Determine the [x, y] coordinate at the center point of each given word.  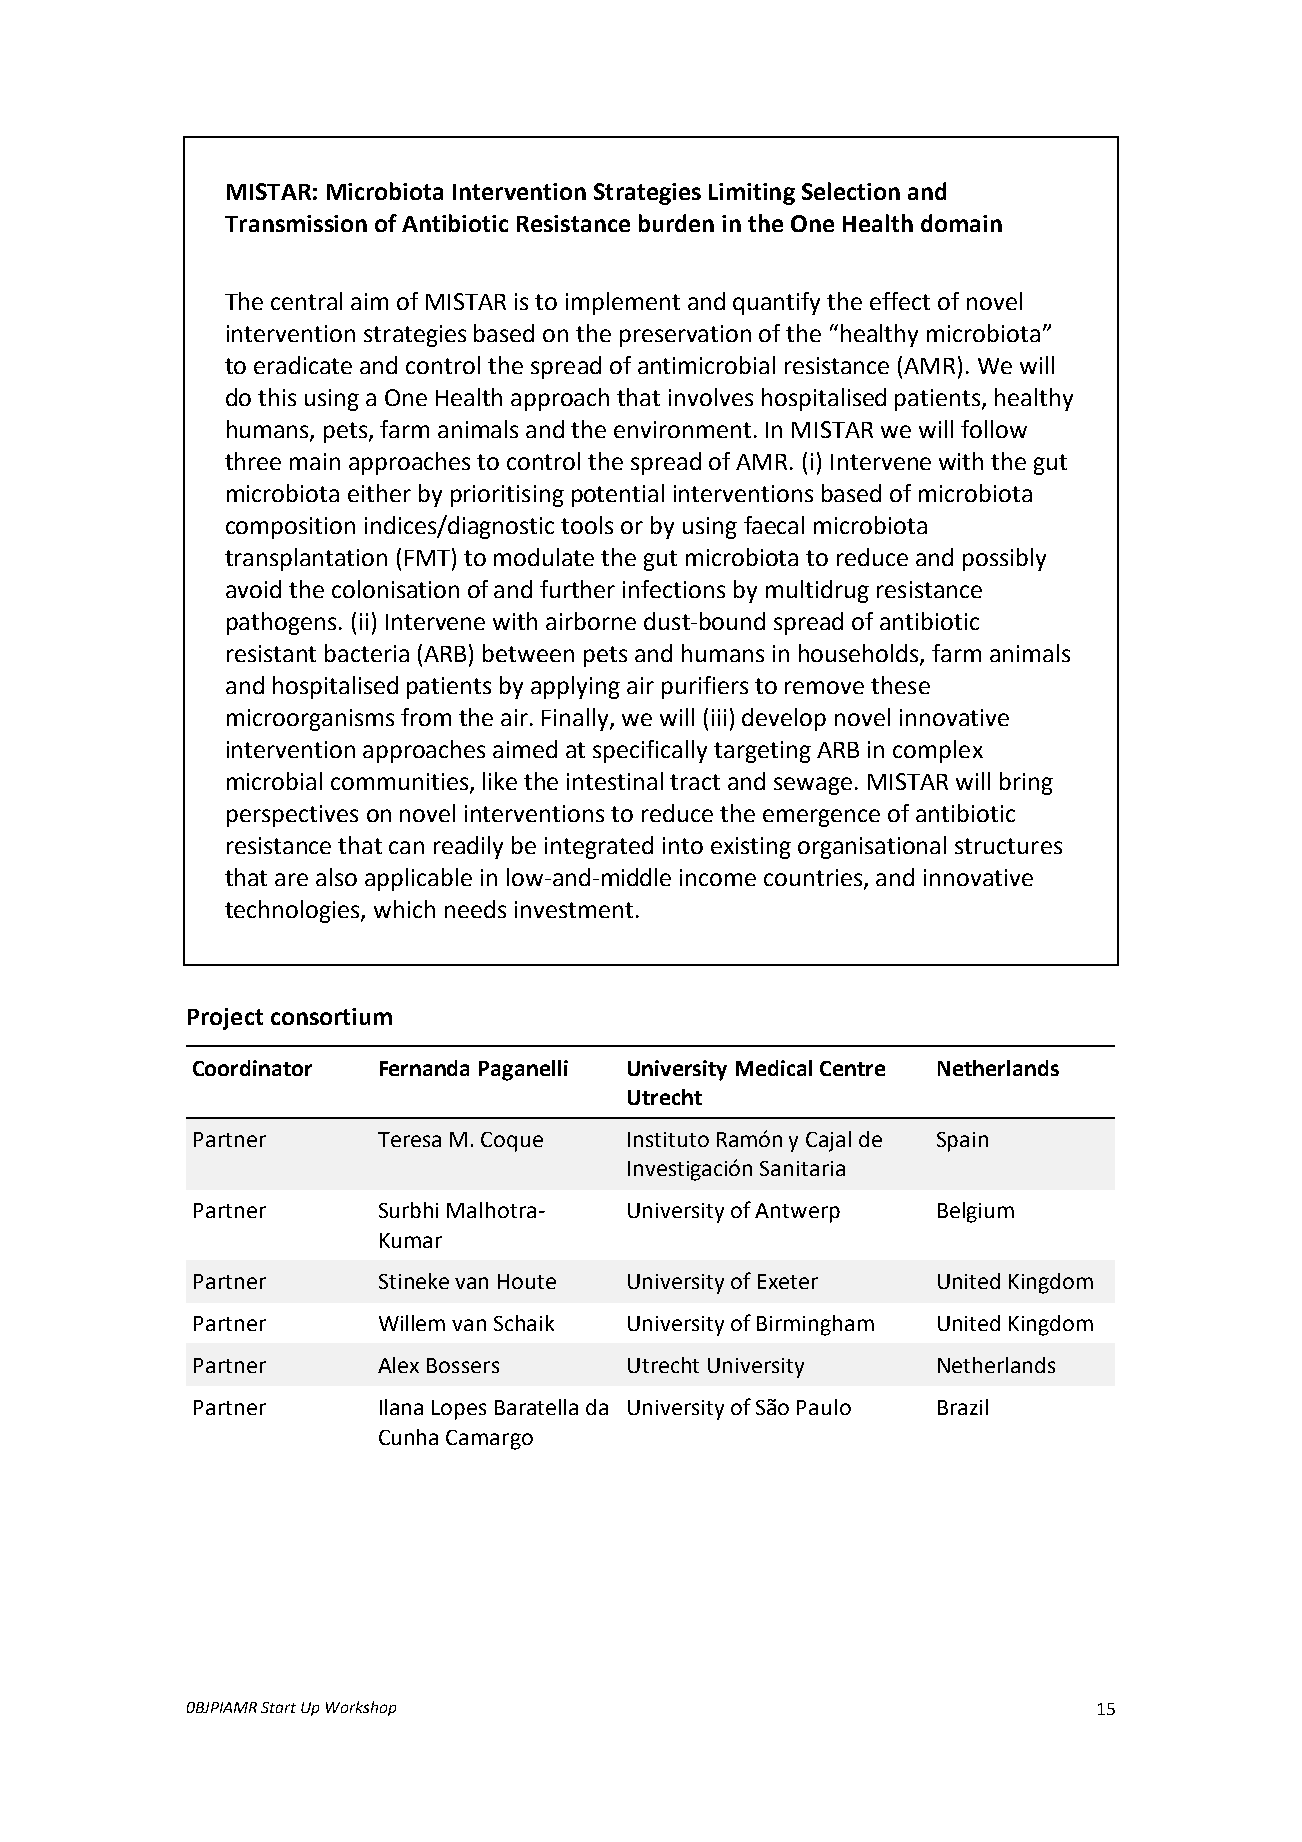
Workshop [361, 1708]
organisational [872, 847]
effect [900, 301]
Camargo [489, 1440]
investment [574, 909]
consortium [331, 1016]
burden [676, 223]
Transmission [296, 223]
